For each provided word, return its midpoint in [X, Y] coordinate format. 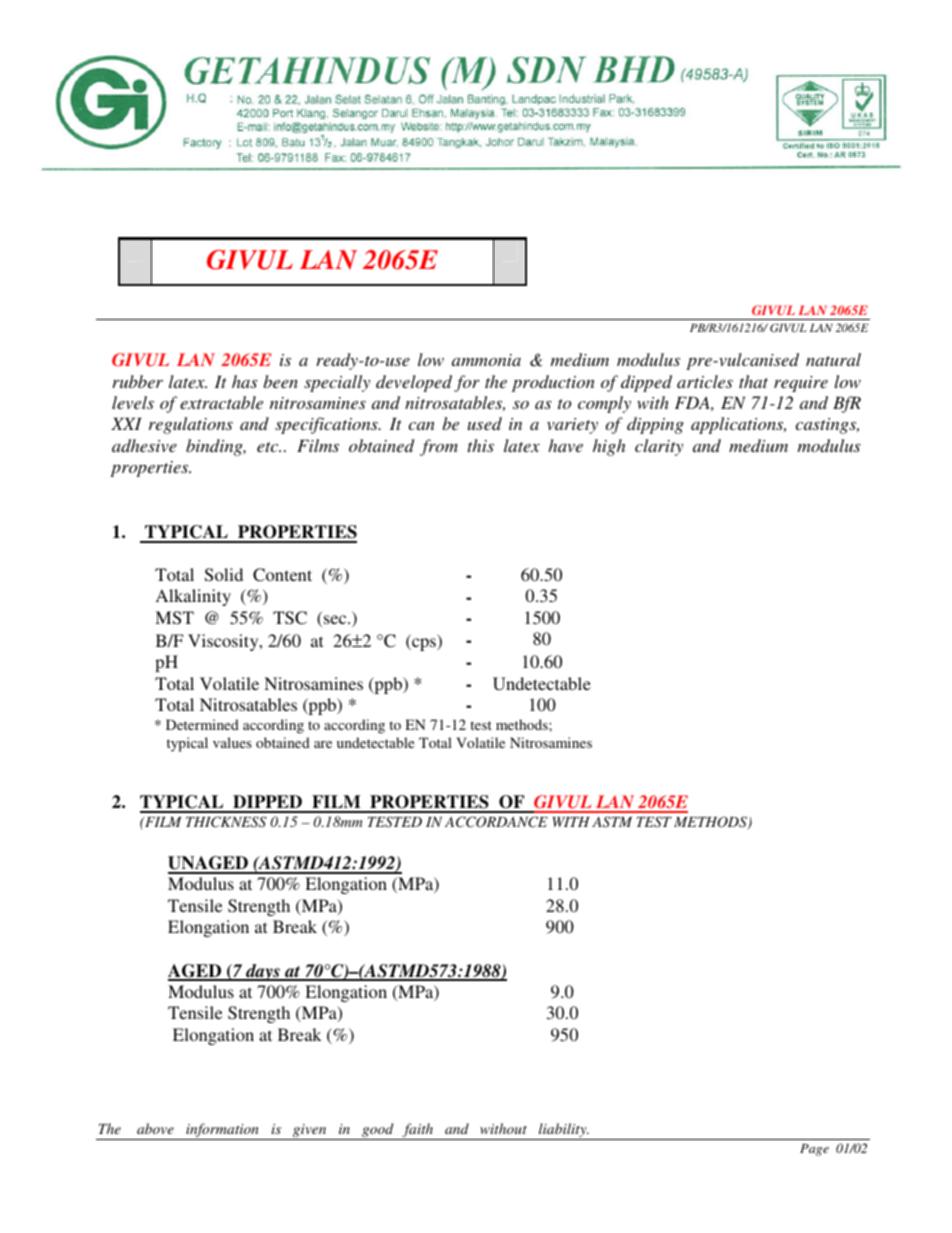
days [263, 972]
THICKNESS [226, 822]
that [753, 381]
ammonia [486, 360]
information [222, 1131]
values [232, 742]
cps [424, 644]
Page [814, 1150]
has [245, 381]
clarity [659, 447]
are [323, 744]
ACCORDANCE [496, 822]
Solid [224, 575]
